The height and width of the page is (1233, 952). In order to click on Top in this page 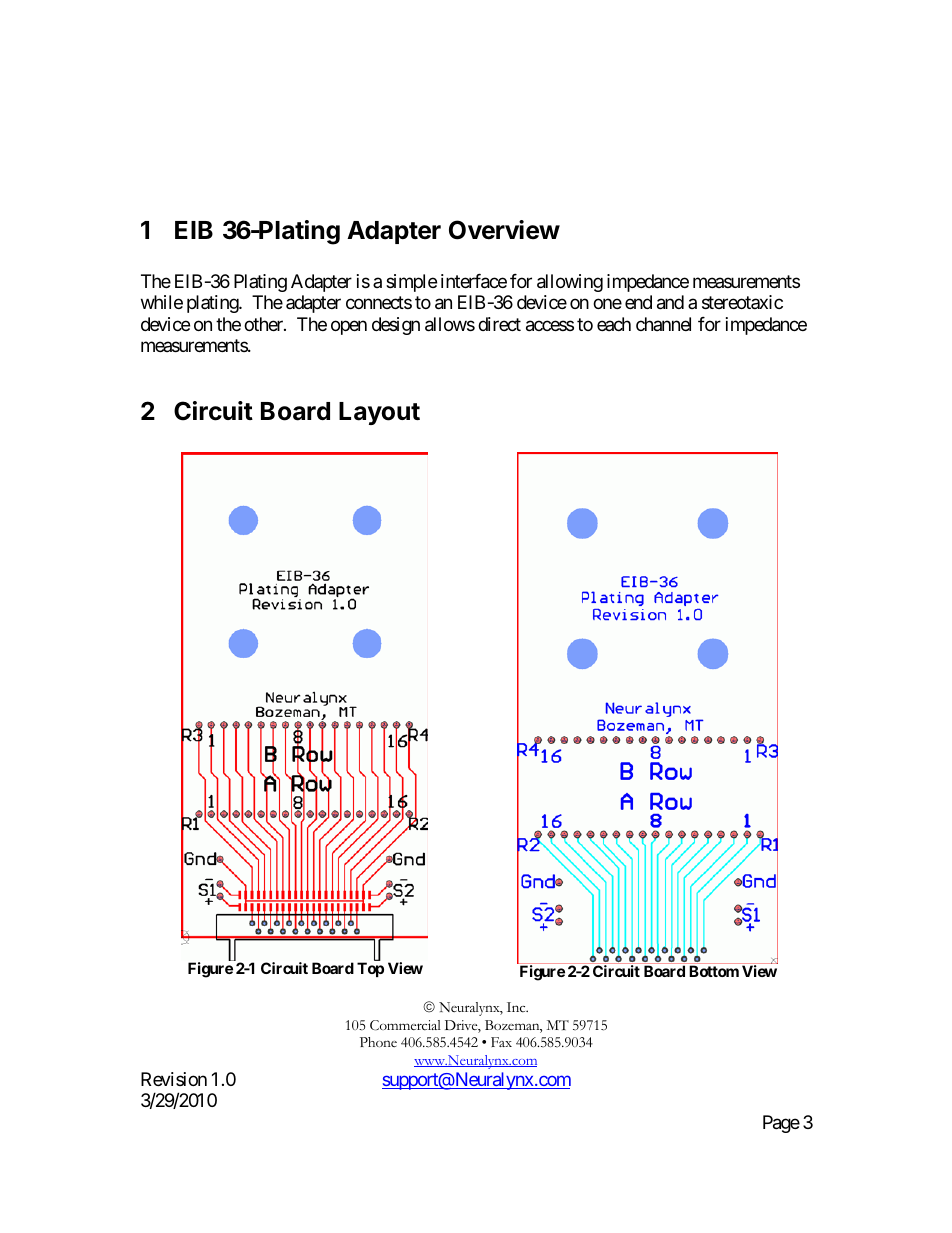, I will do `click(370, 969)`.
